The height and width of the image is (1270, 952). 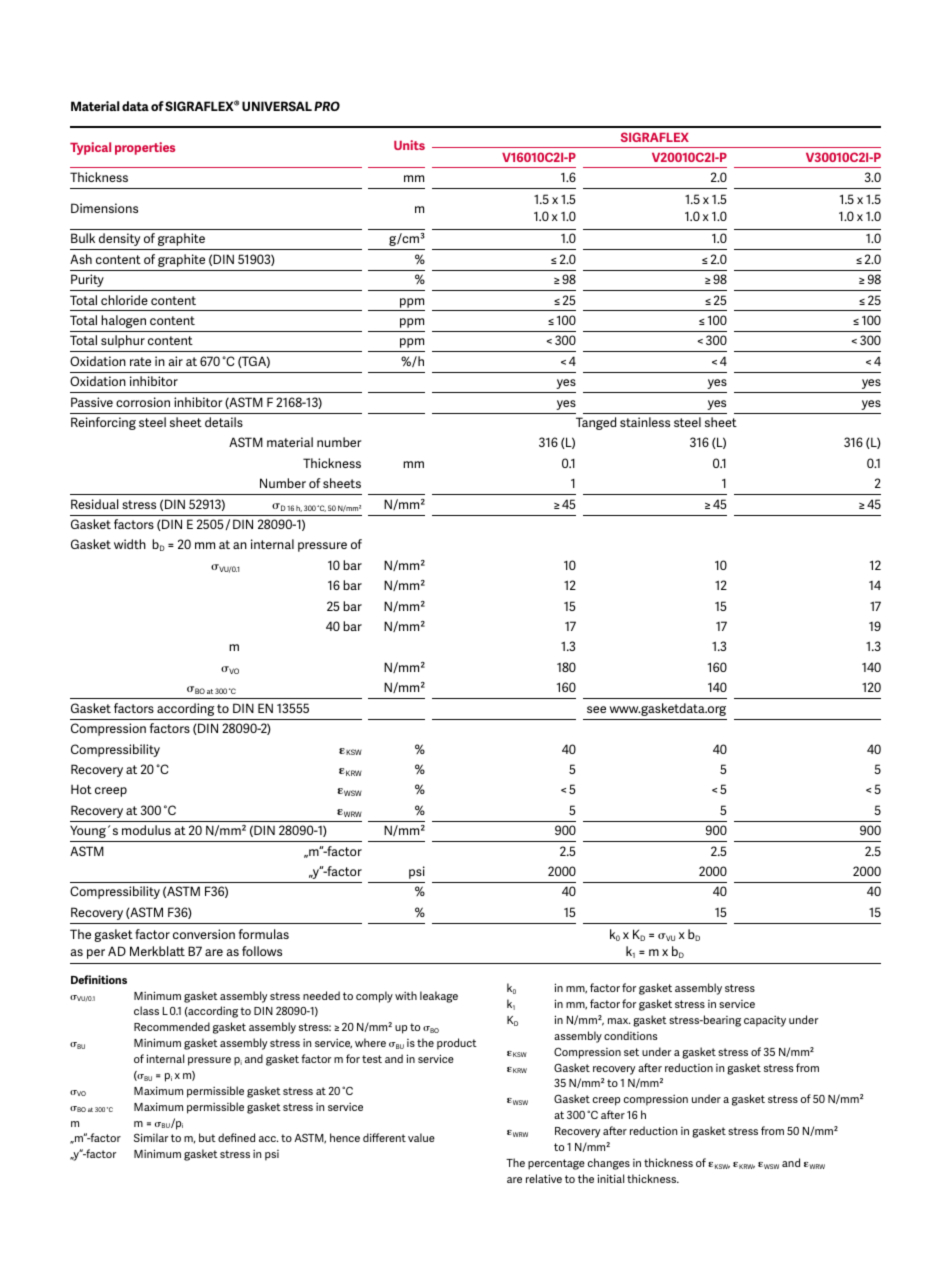 I want to click on Residual, so click(x=95, y=504).
